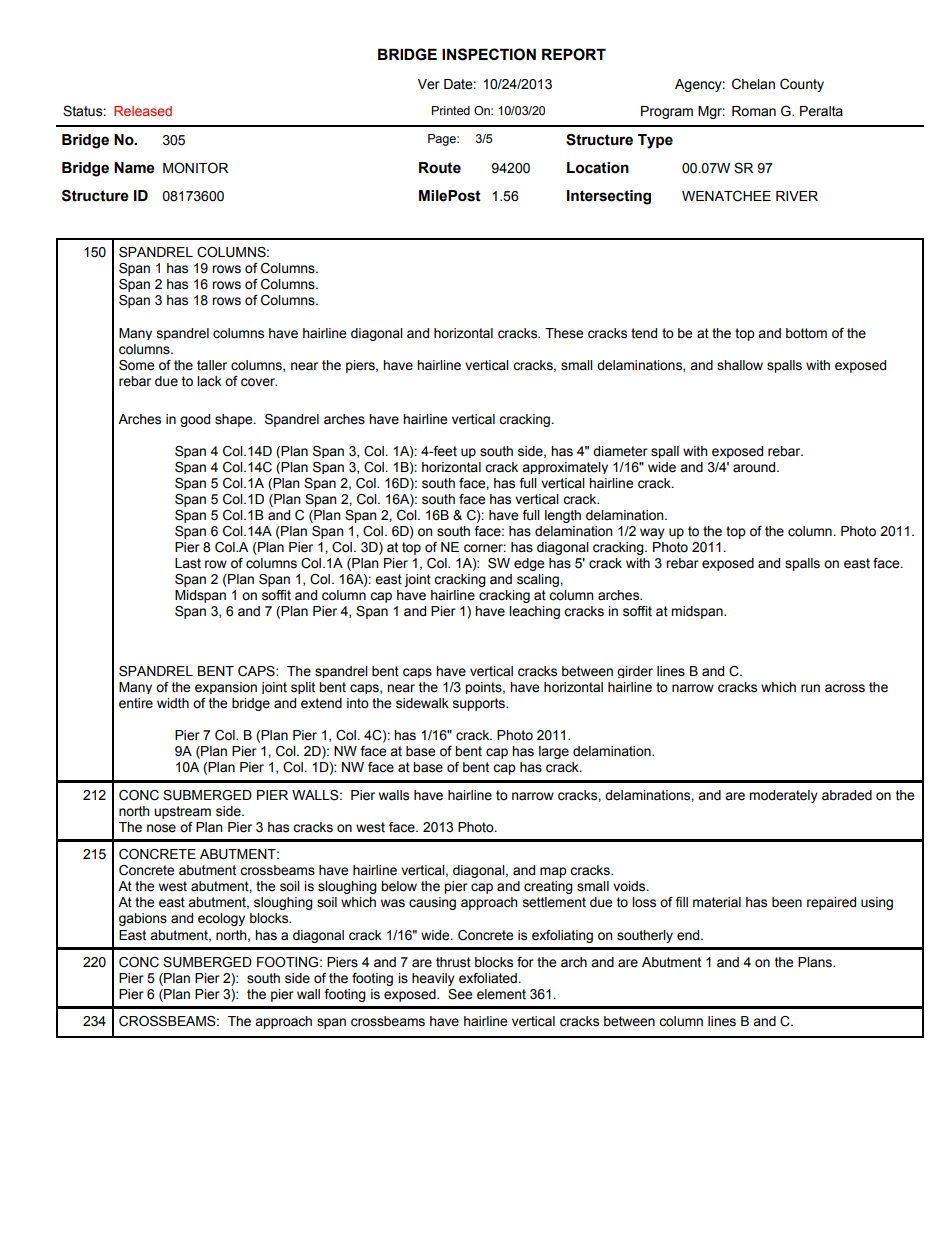 The width and height of the document is (952, 1233). Describe the element at coordinates (564, 333) in the document. I see `These` at that location.
